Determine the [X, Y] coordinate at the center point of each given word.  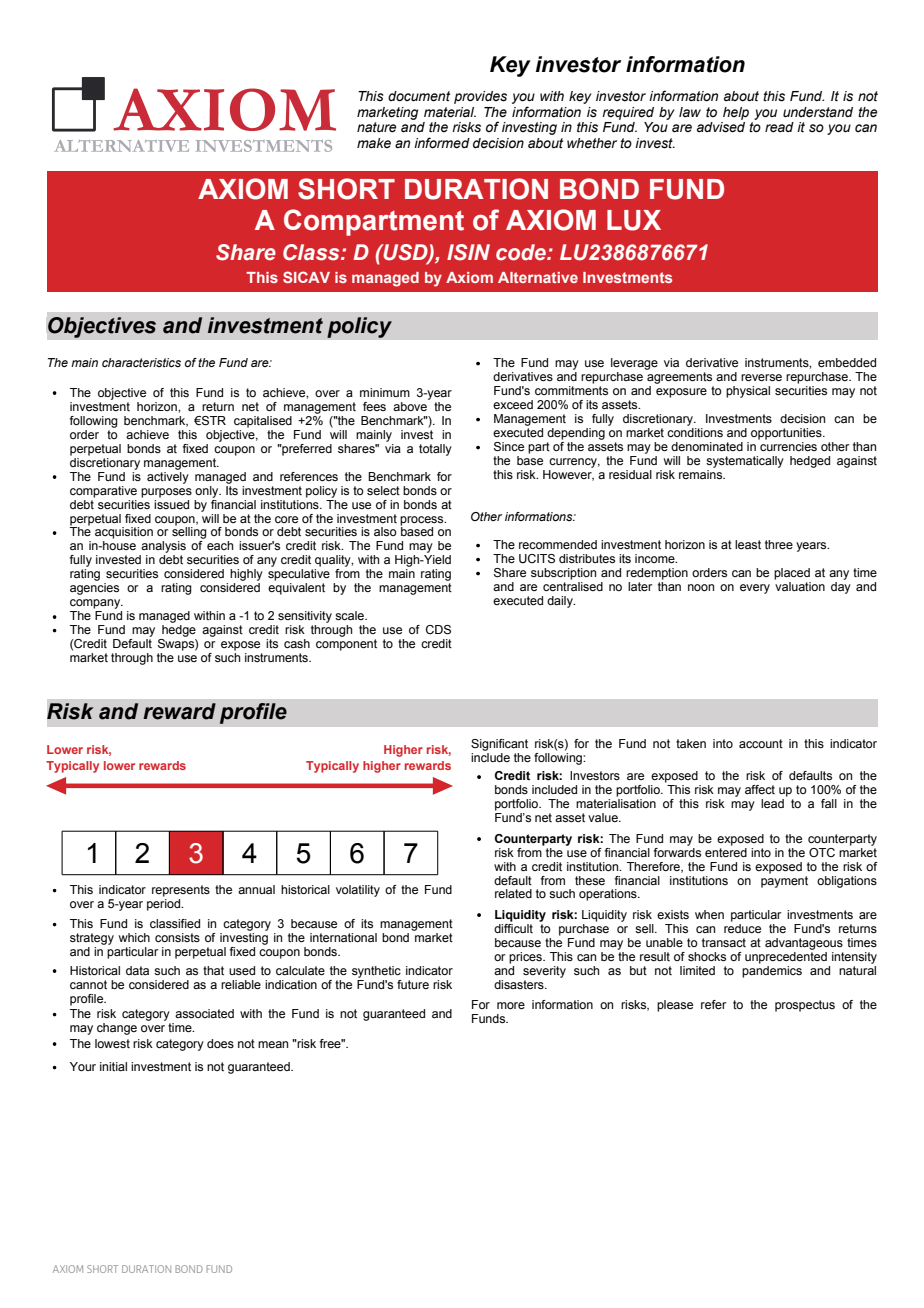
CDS [438, 630]
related [513, 893]
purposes [166, 493]
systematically [745, 462]
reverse [761, 377]
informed [442, 143]
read [779, 127]
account [761, 743]
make [374, 143]
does [220, 1043]
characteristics [141, 362]
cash [297, 643]
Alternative [538, 277]
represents [181, 891]
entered [726, 851]
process [423, 521]
